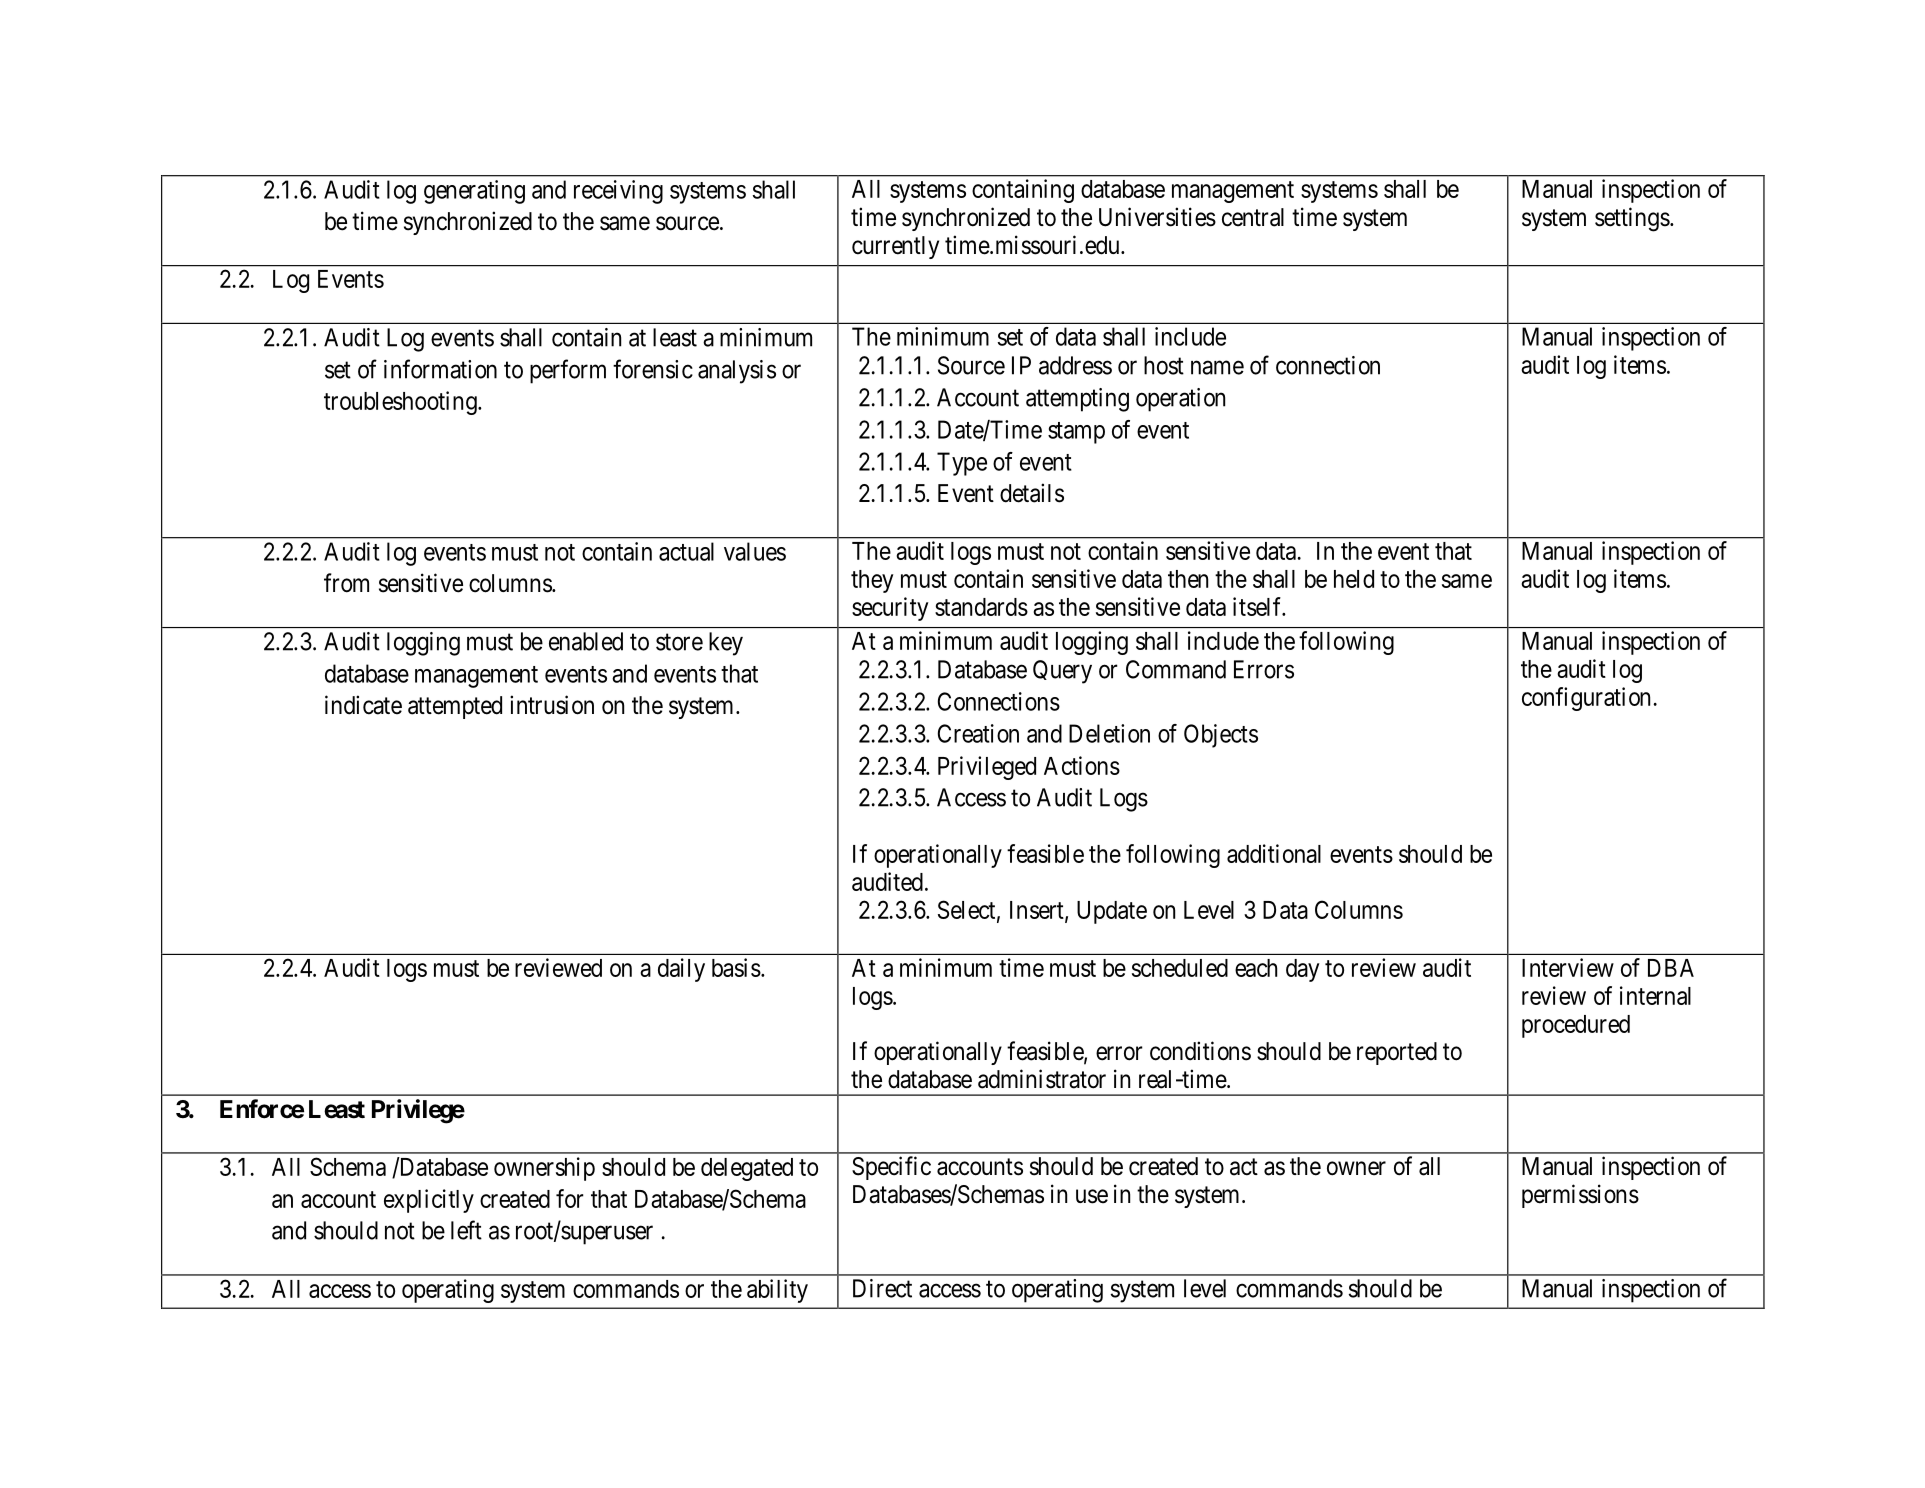  What do you see at coordinates (586, 641) in the screenshot?
I see `enabled` at bounding box center [586, 641].
